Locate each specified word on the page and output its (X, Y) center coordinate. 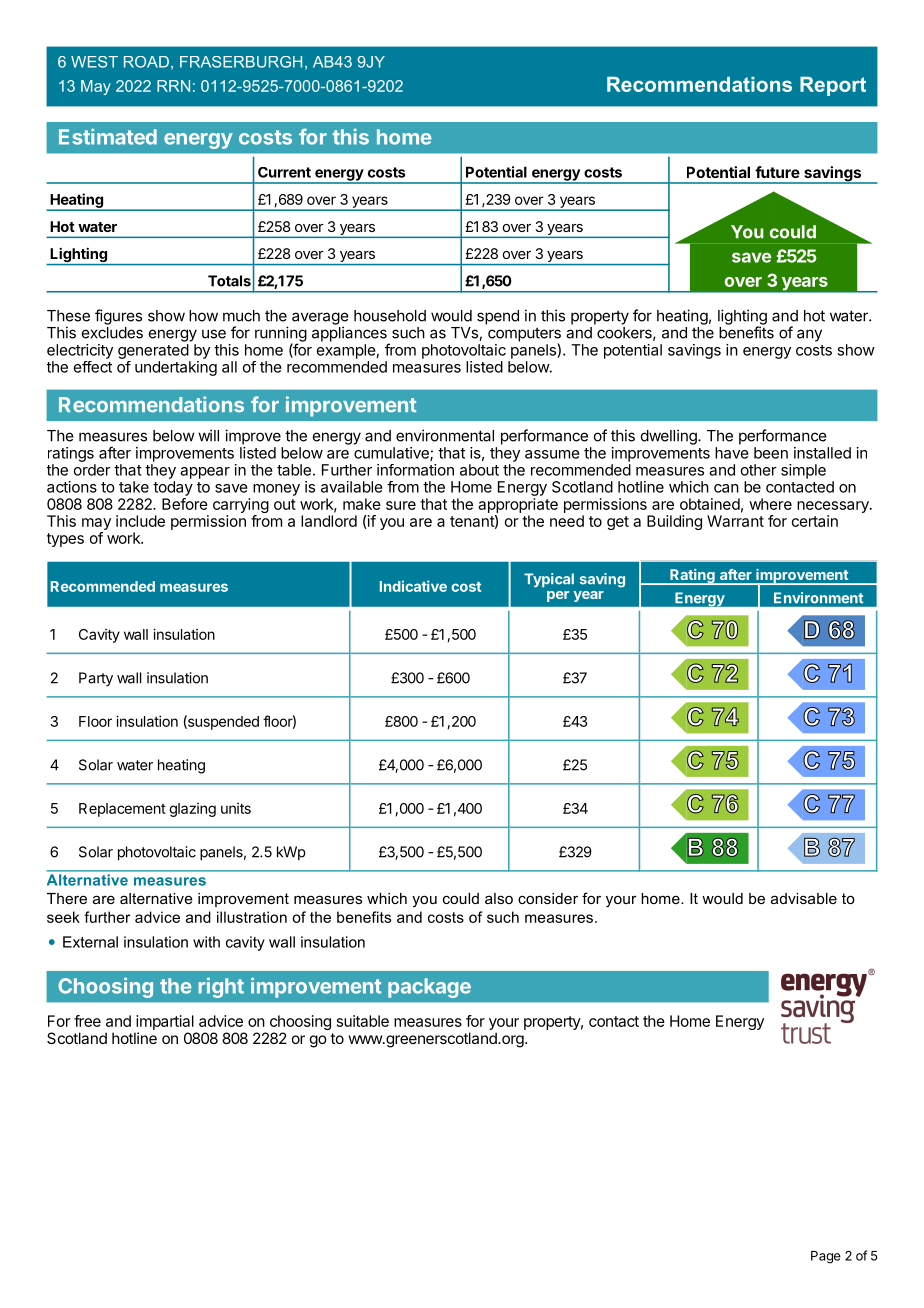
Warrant (735, 521)
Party (96, 679)
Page (826, 1257)
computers (524, 335)
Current (284, 172)
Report (833, 86)
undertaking (176, 368)
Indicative (413, 586)
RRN (173, 86)
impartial (165, 1022)
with (206, 942)
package (429, 988)
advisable (804, 898)
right (221, 987)
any (809, 335)
